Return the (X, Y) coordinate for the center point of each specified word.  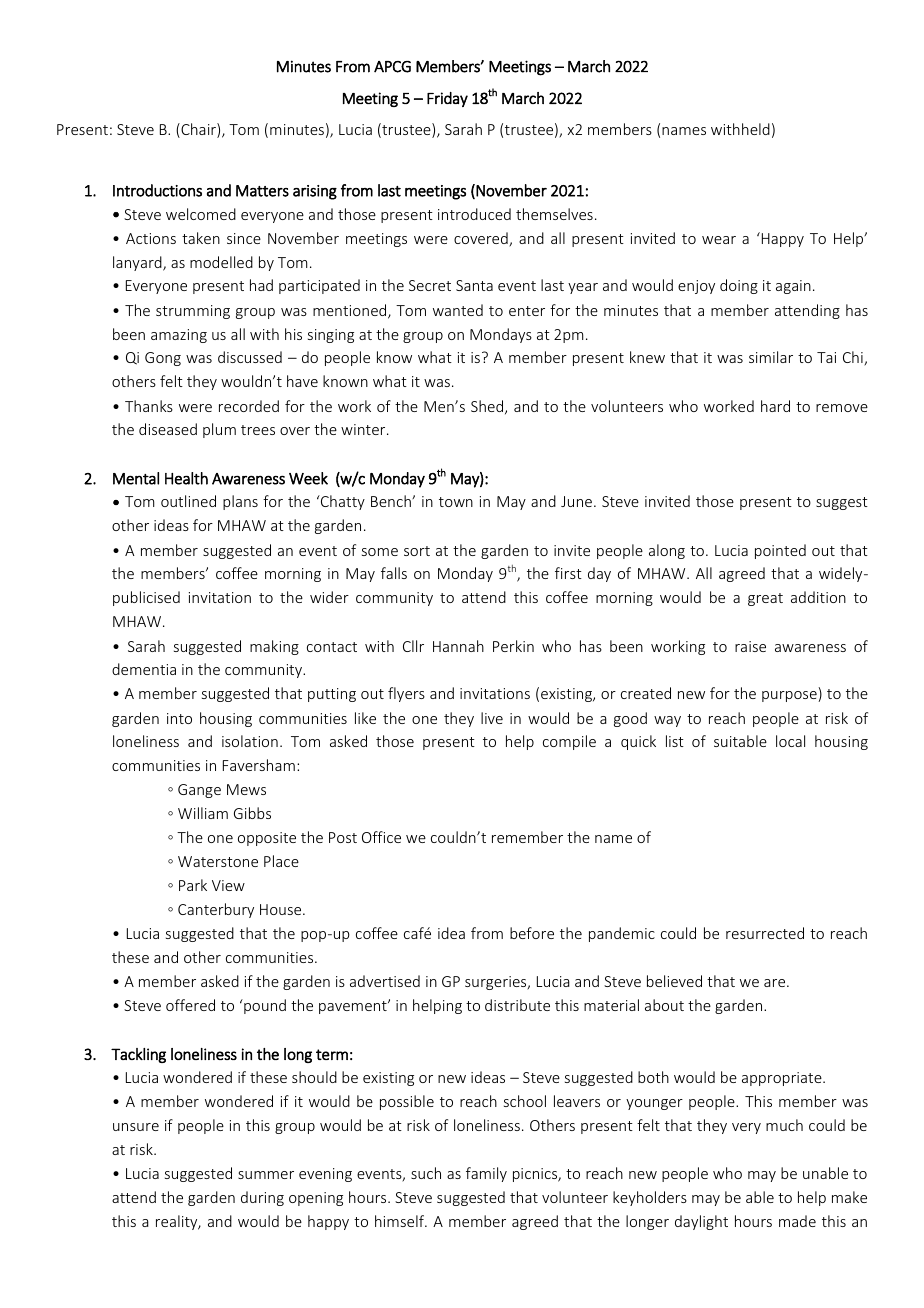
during (262, 1198)
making (274, 647)
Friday (447, 99)
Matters (262, 191)
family (486, 1174)
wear (719, 240)
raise (750, 646)
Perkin (513, 646)
